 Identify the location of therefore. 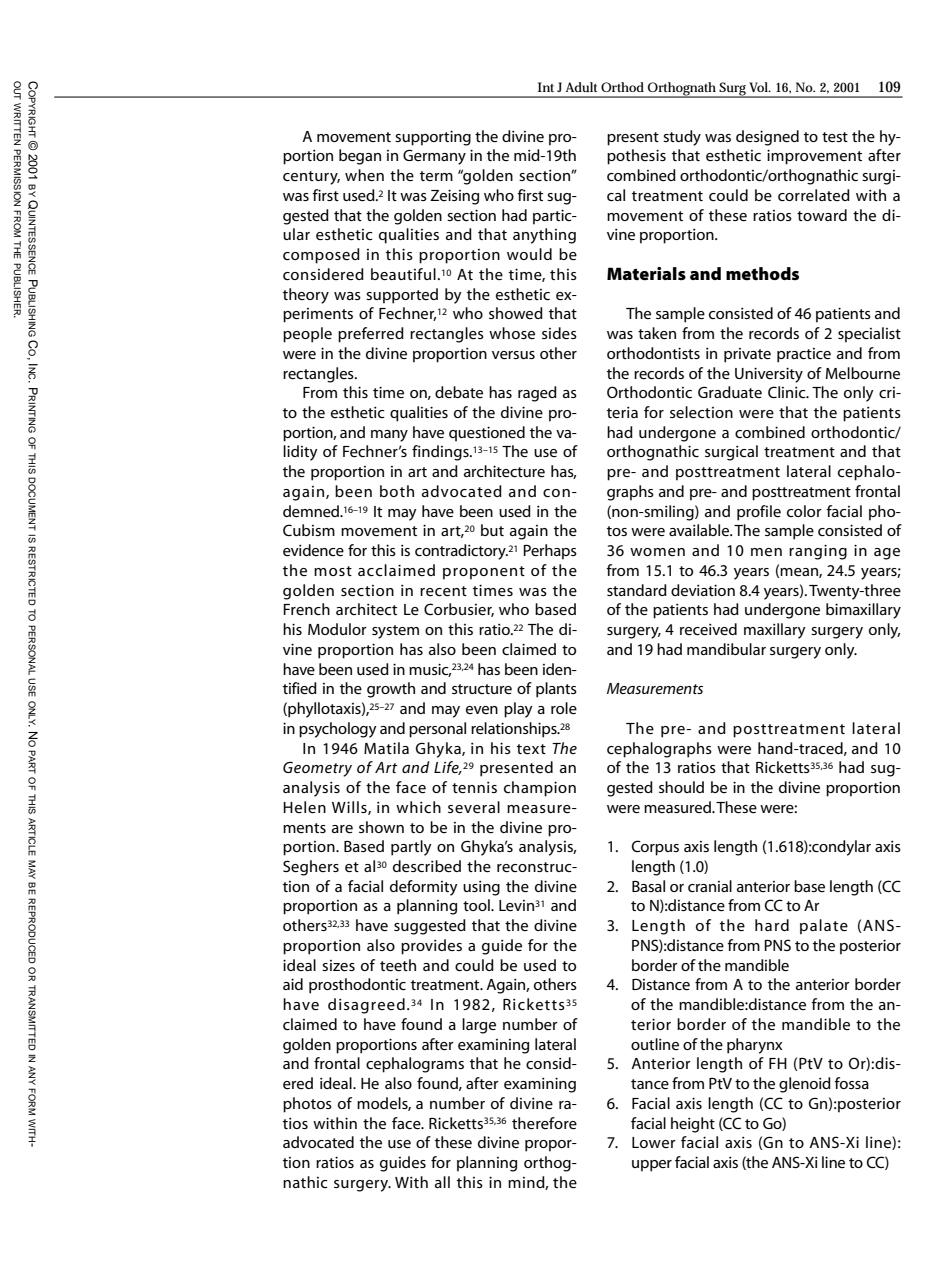
(544, 1123).
